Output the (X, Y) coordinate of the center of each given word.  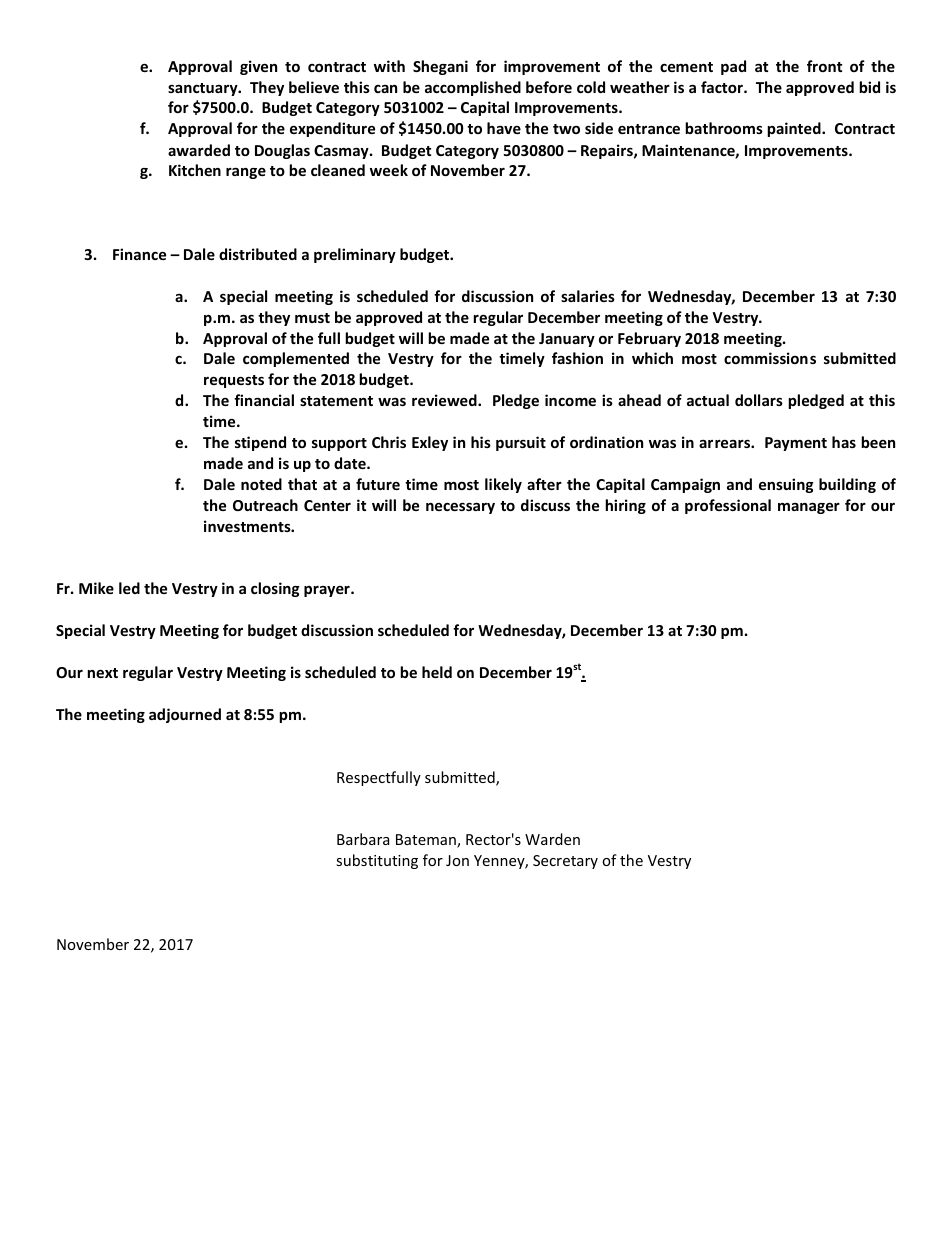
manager (809, 508)
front (824, 66)
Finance (139, 254)
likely (503, 485)
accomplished (473, 88)
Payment (796, 444)
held (437, 672)
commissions (770, 358)
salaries (588, 296)
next (102, 673)
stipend (260, 443)
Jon (457, 860)
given (258, 67)
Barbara (363, 839)
